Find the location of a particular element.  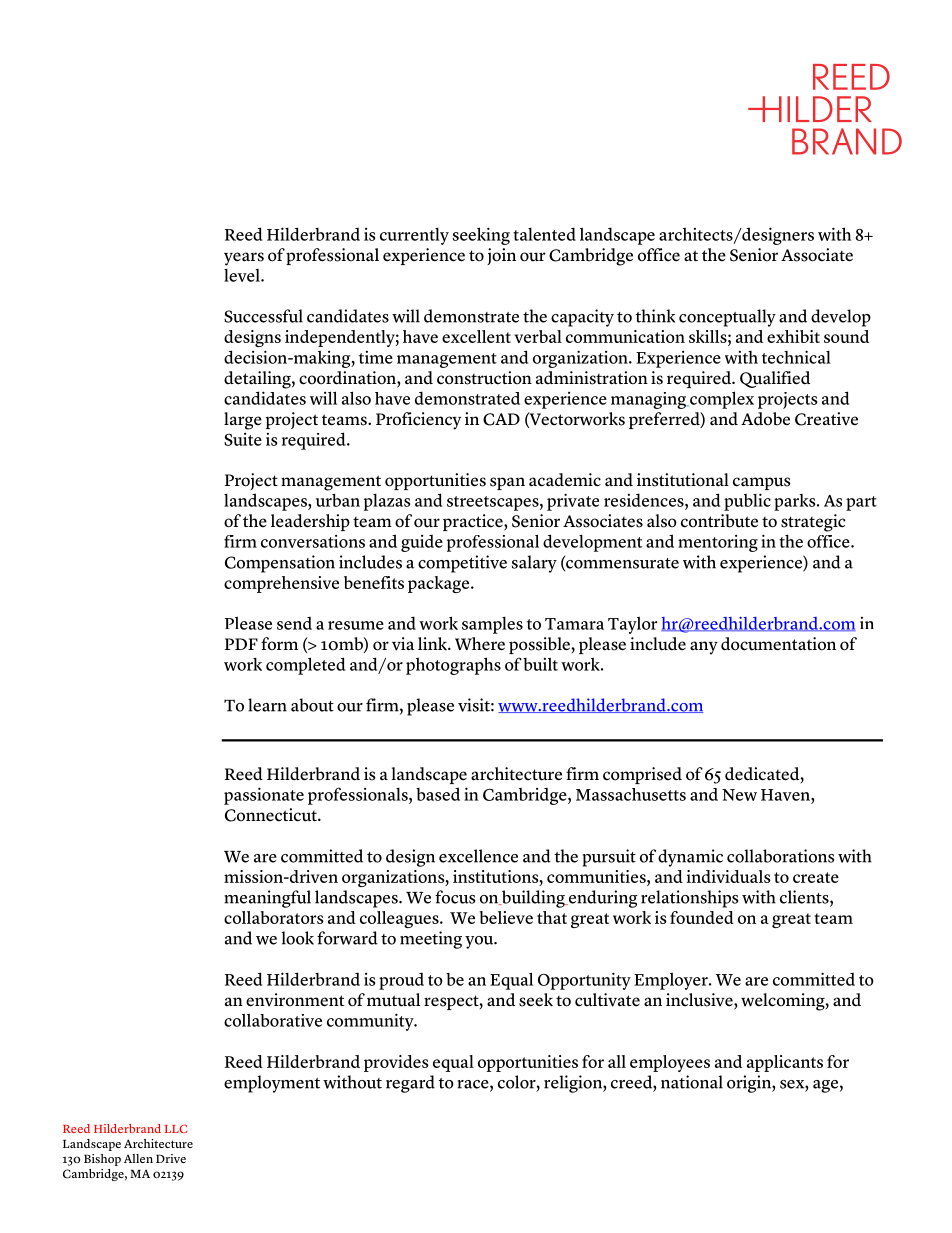

years is located at coordinates (244, 259).
